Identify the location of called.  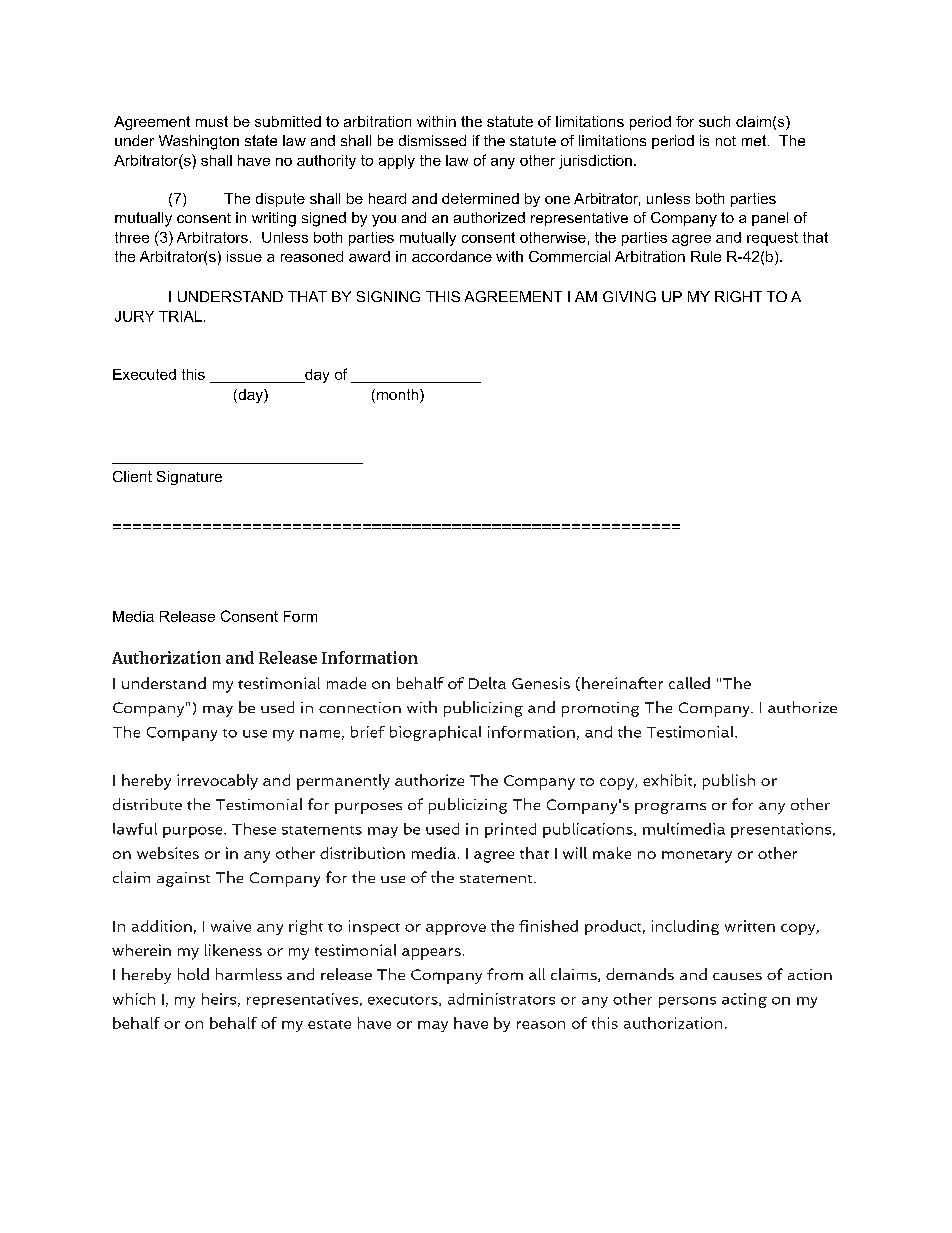
(689, 683).
